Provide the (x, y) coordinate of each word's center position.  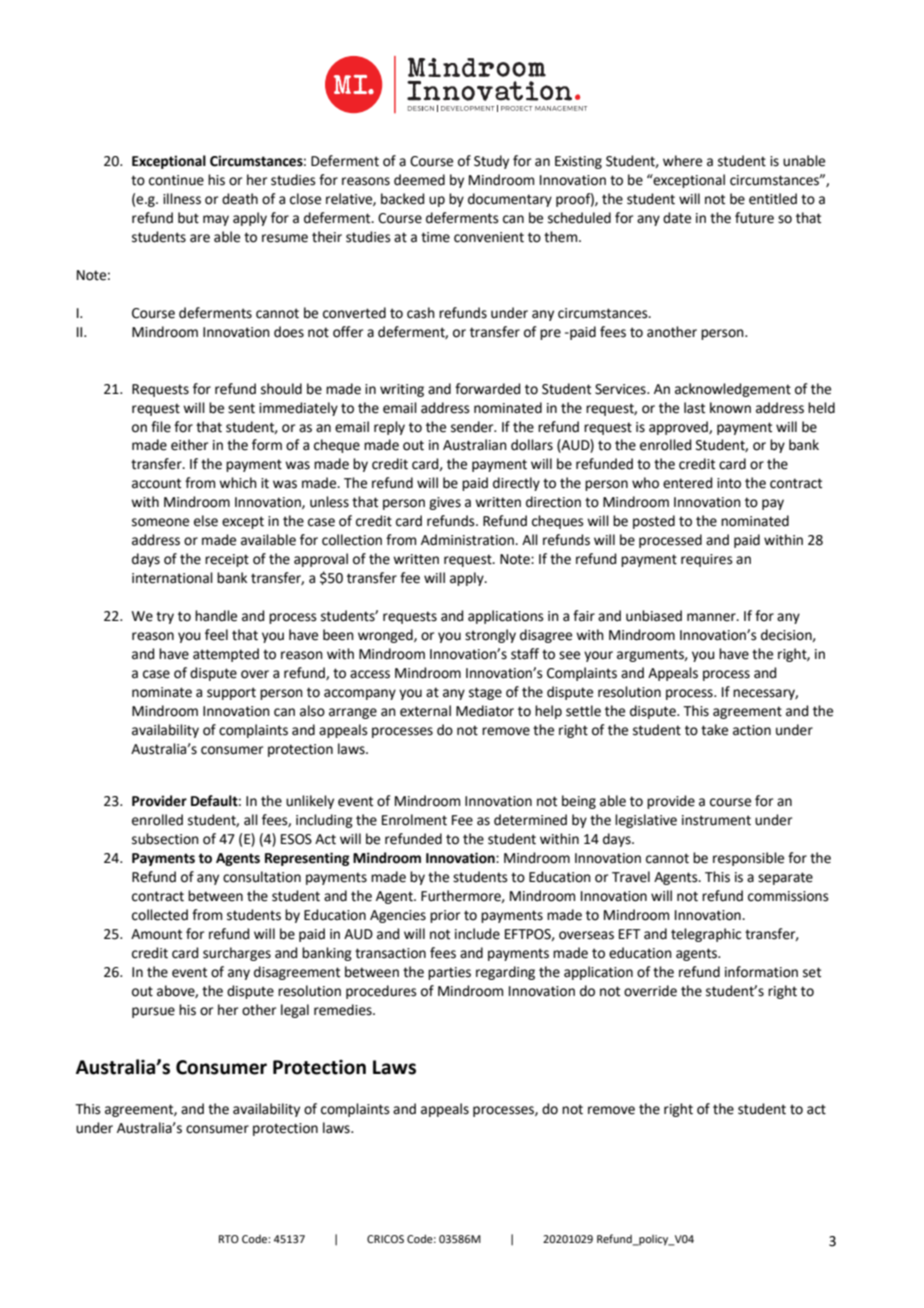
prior (445, 916)
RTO (229, 1239)
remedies (344, 1010)
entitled (773, 199)
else (206, 521)
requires (707, 560)
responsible (748, 859)
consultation (262, 877)
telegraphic (706, 935)
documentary (510, 200)
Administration (468, 540)
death (240, 199)
